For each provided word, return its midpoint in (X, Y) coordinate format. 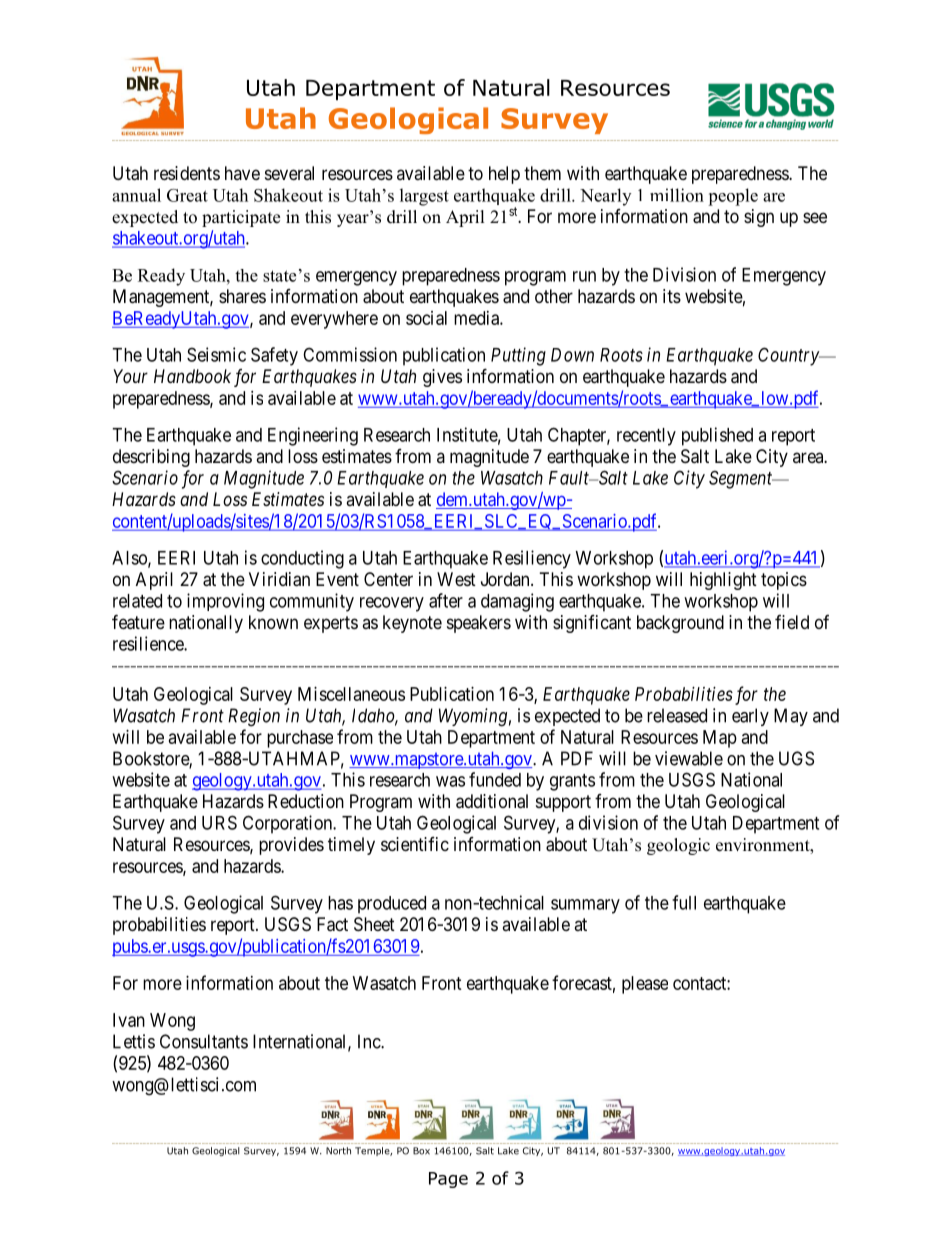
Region (254, 717)
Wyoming (473, 717)
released (677, 715)
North (338, 1151)
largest (424, 197)
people (733, 197)
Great (187, 195)
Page (448, 1180)
